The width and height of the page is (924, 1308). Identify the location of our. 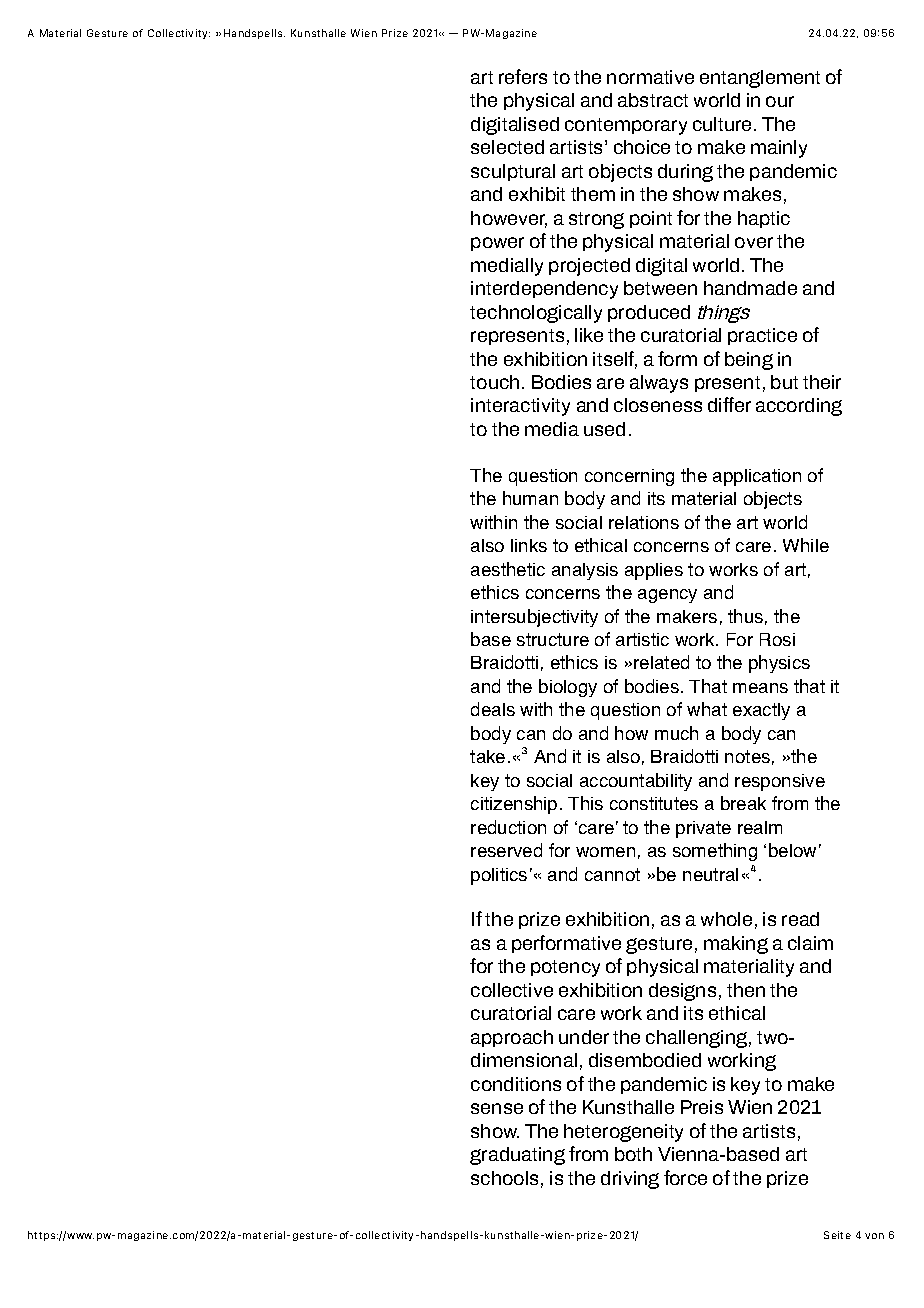
(780, 101).
